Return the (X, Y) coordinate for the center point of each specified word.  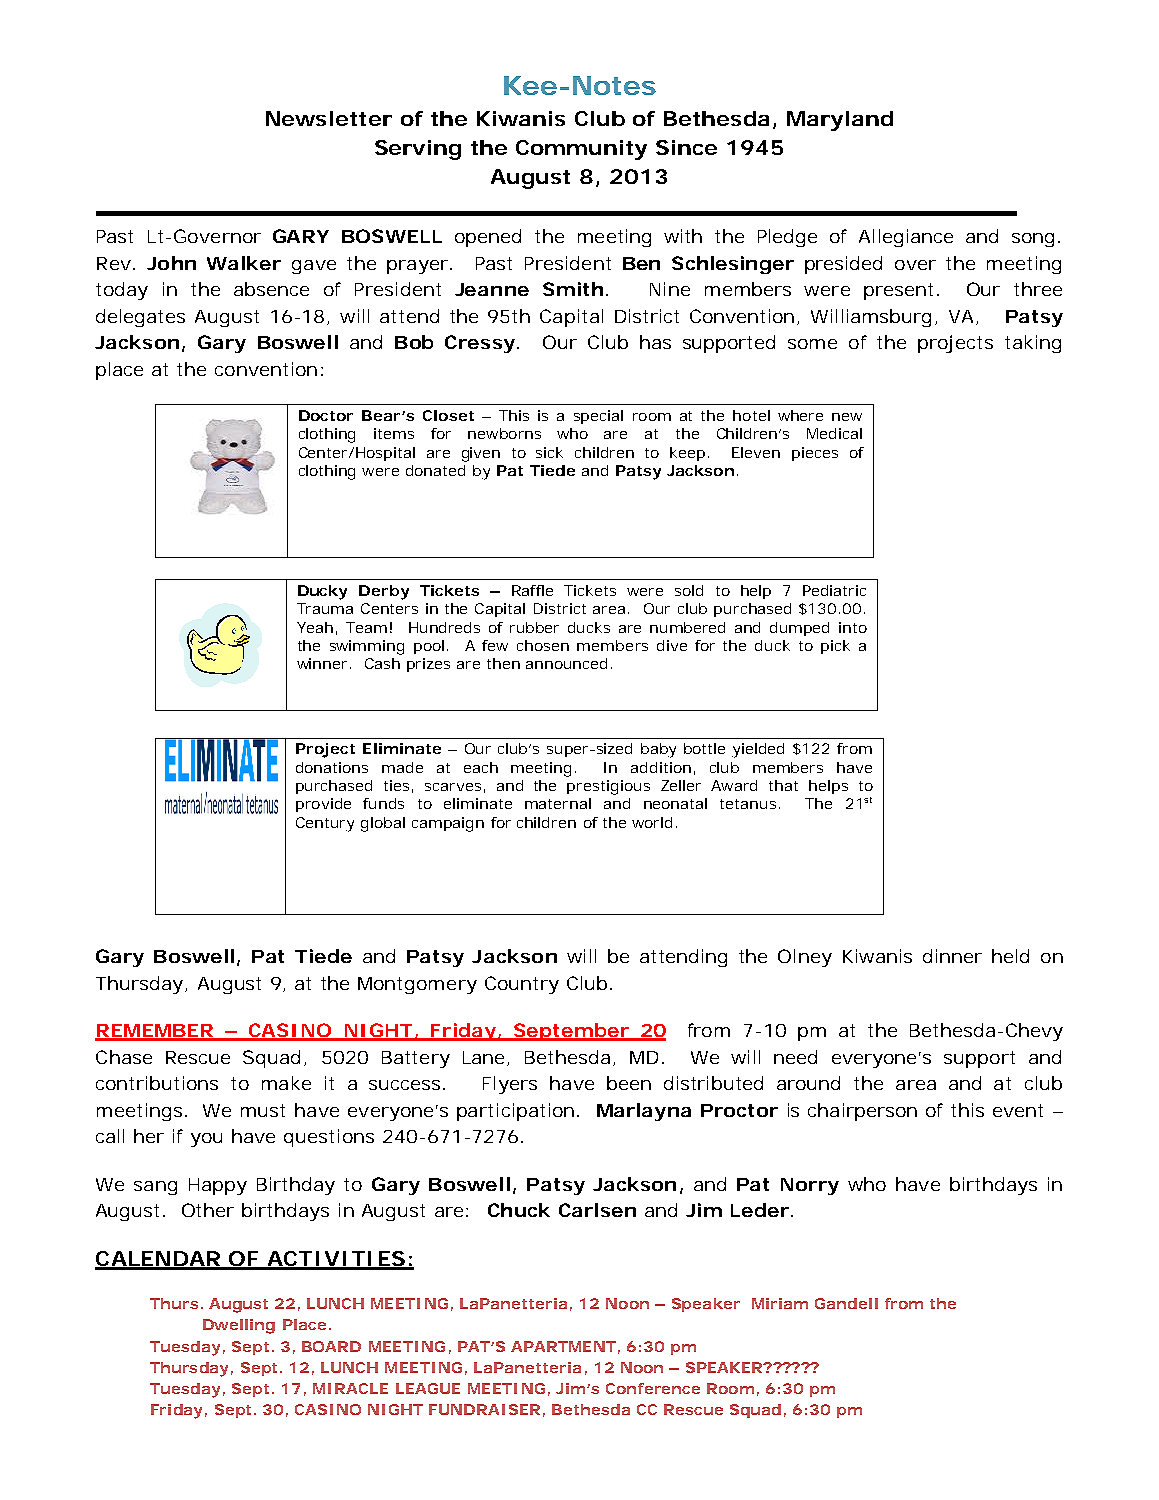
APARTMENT (563, 1346)
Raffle (532, 590)
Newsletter (329, 118)
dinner (952, 956)
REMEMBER (154, 1032)
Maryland (840, 121)
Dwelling (239, 1326)
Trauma (325, 608)
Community (581, 150)
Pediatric (834, 590)
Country (522, 985)
